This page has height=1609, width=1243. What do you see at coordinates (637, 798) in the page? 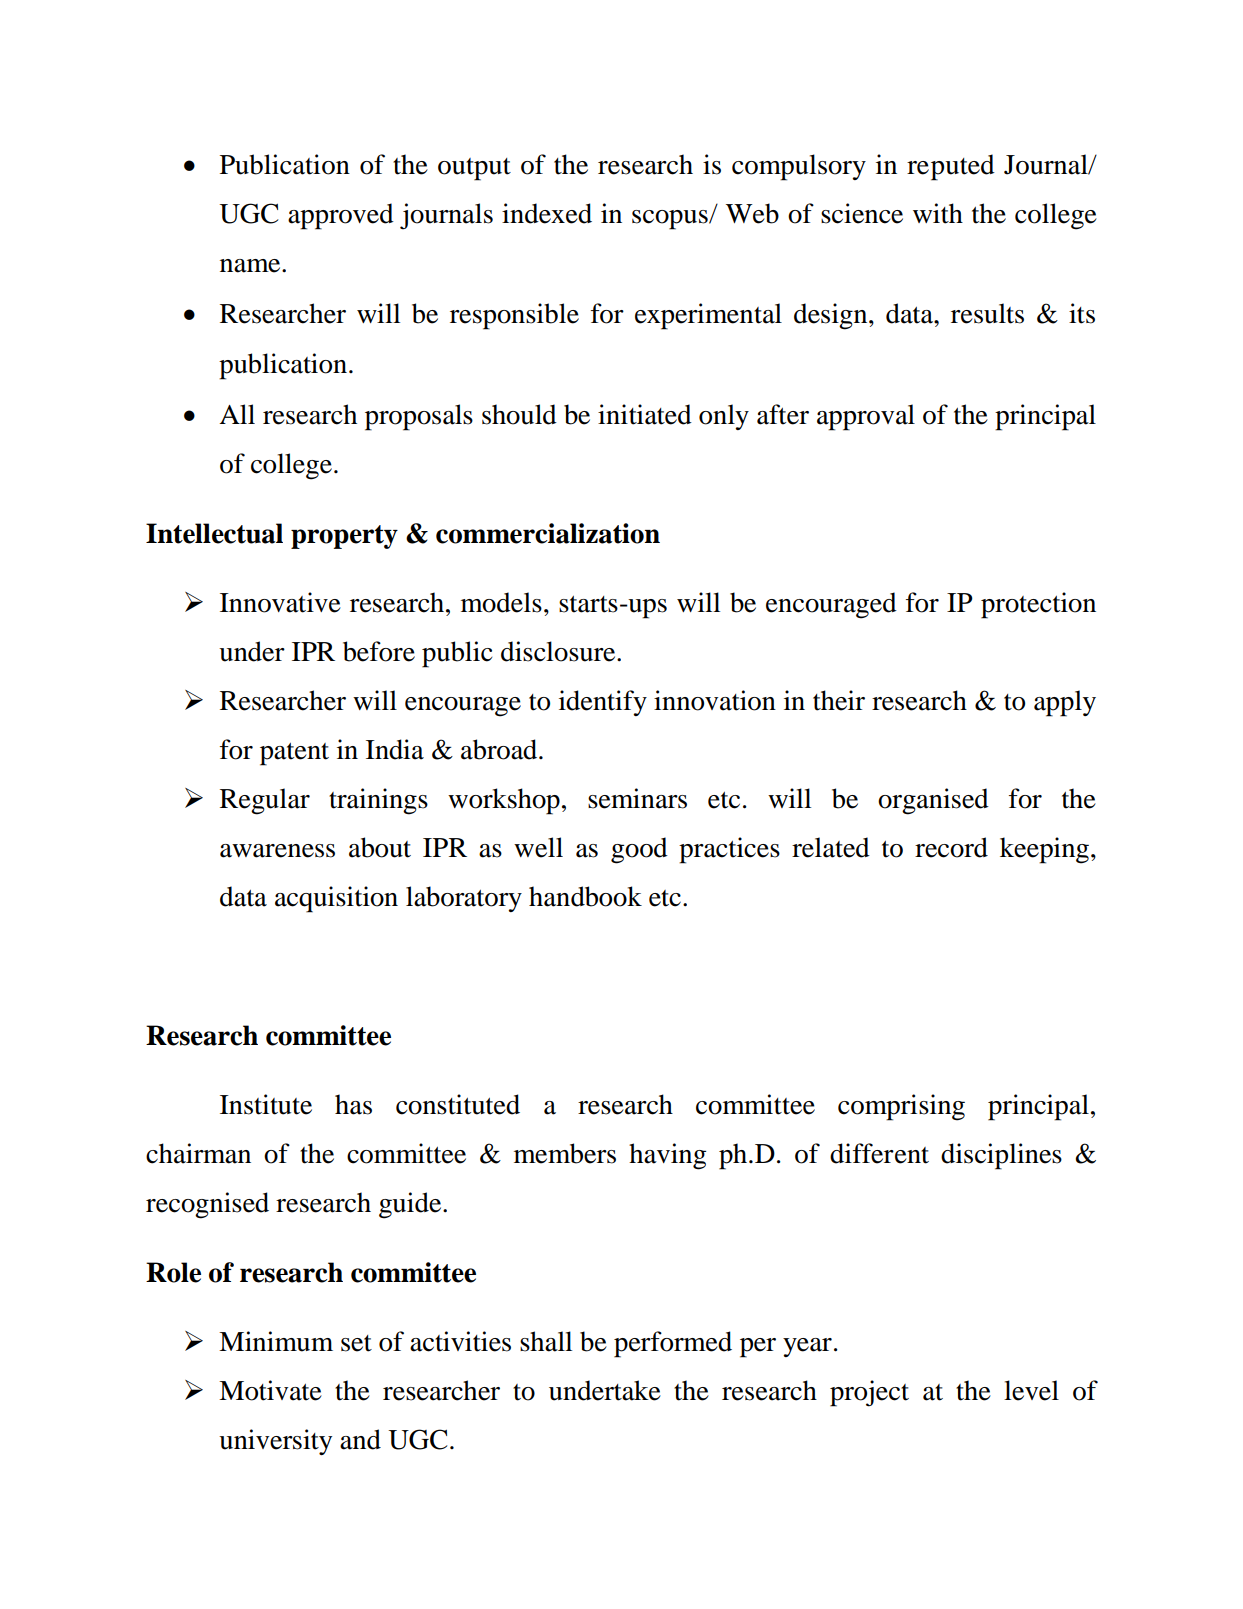
I see `seminars` at bounding box center [637, 798].
